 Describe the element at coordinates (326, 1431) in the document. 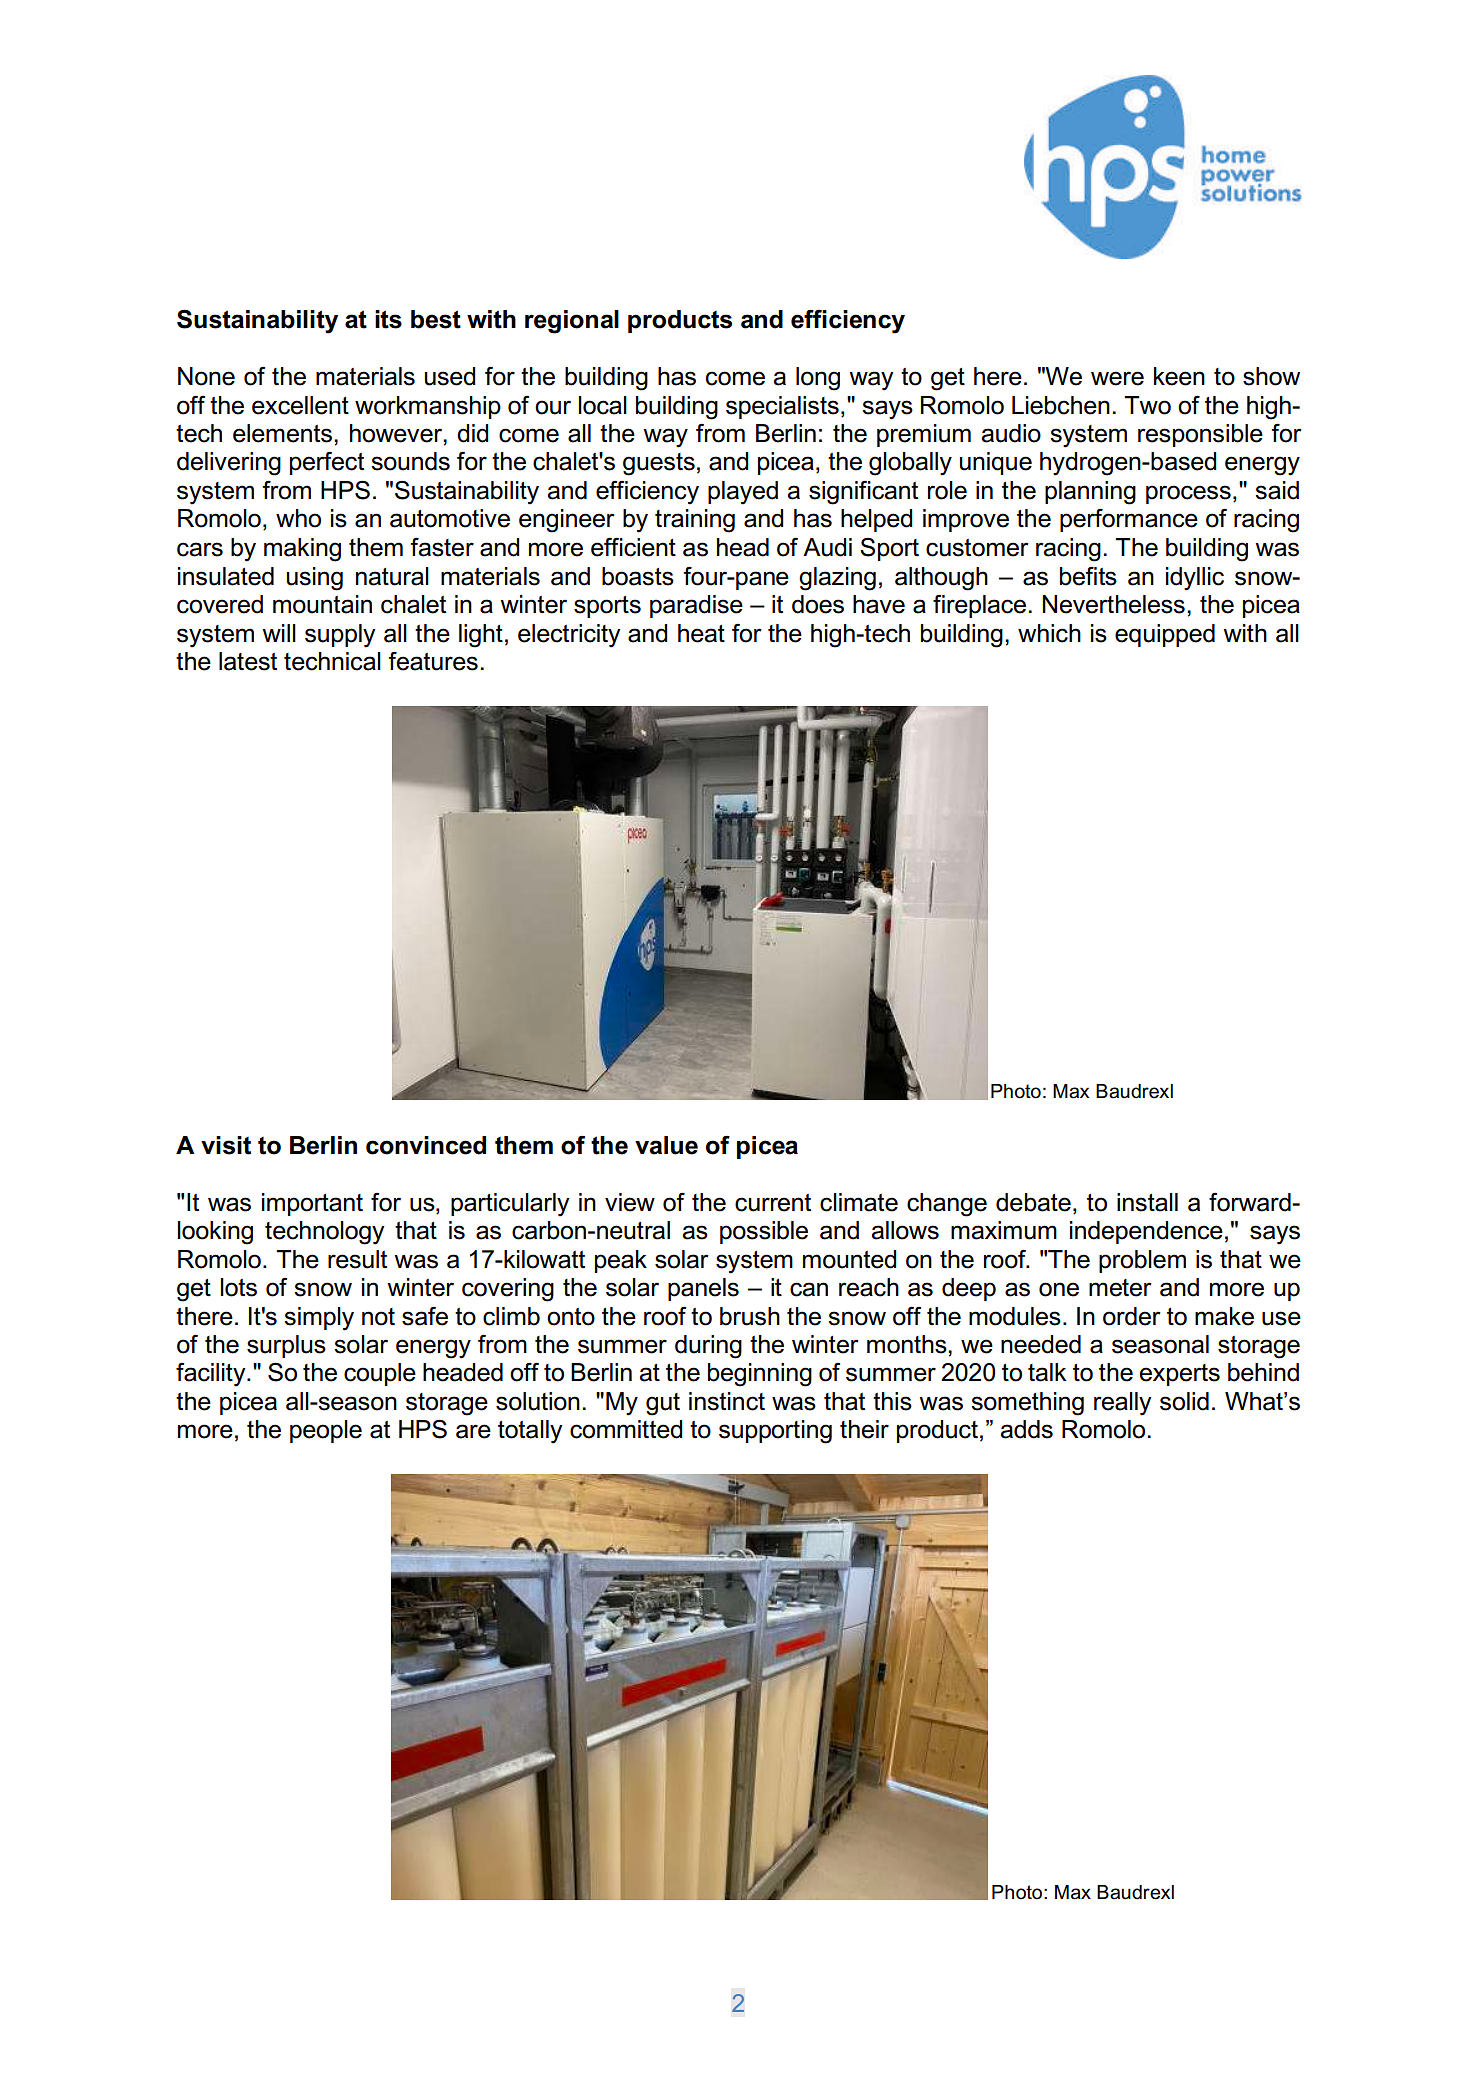

I see `people` at that location.
